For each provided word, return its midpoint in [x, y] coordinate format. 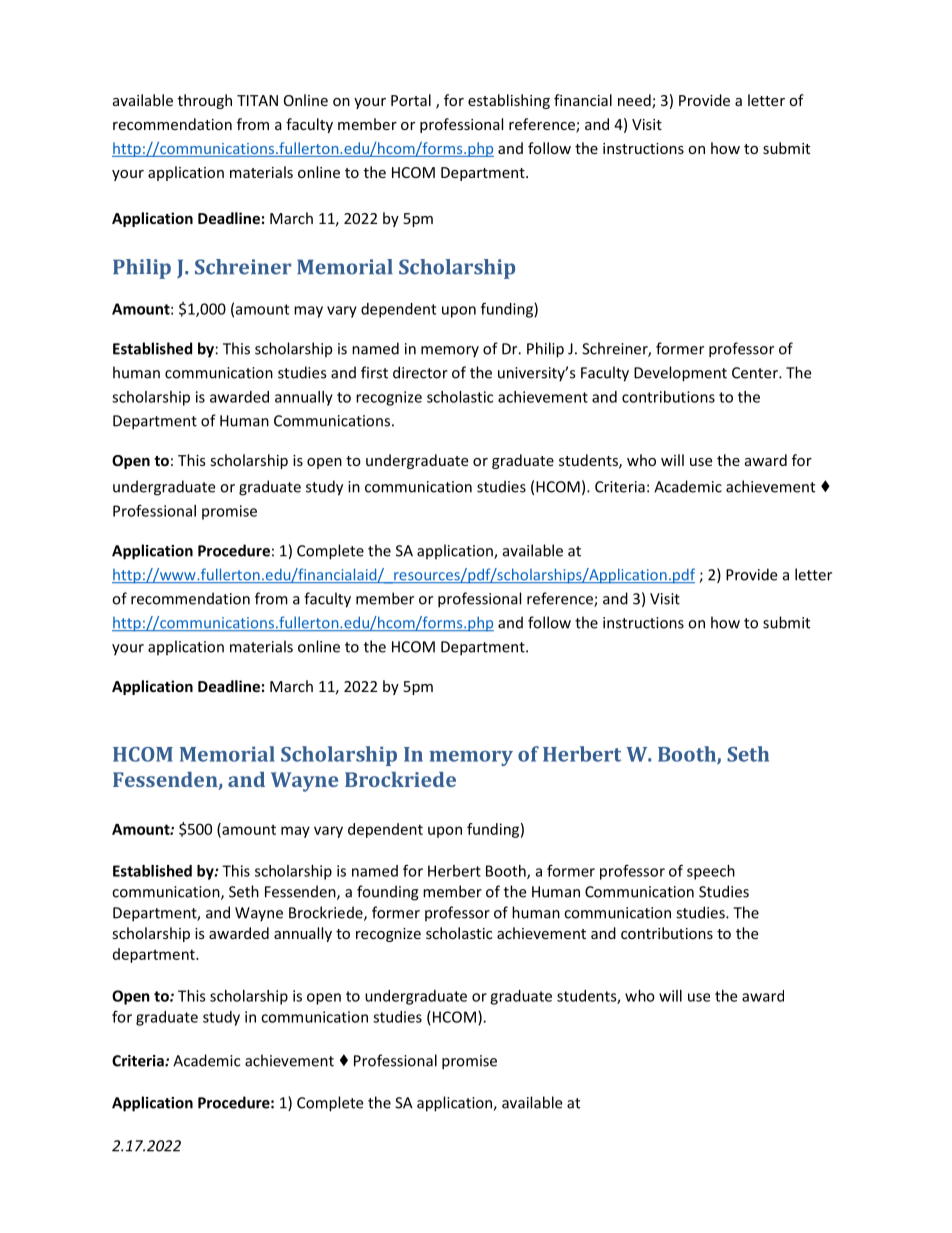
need [635, 101]
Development [680, 374]
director [420, 372]
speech [711, 872]
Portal [411, 100]
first [374, 372]
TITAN [257, 100]
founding [388, 893]
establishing [509, 101]
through [205, 101]
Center [756, 373]
